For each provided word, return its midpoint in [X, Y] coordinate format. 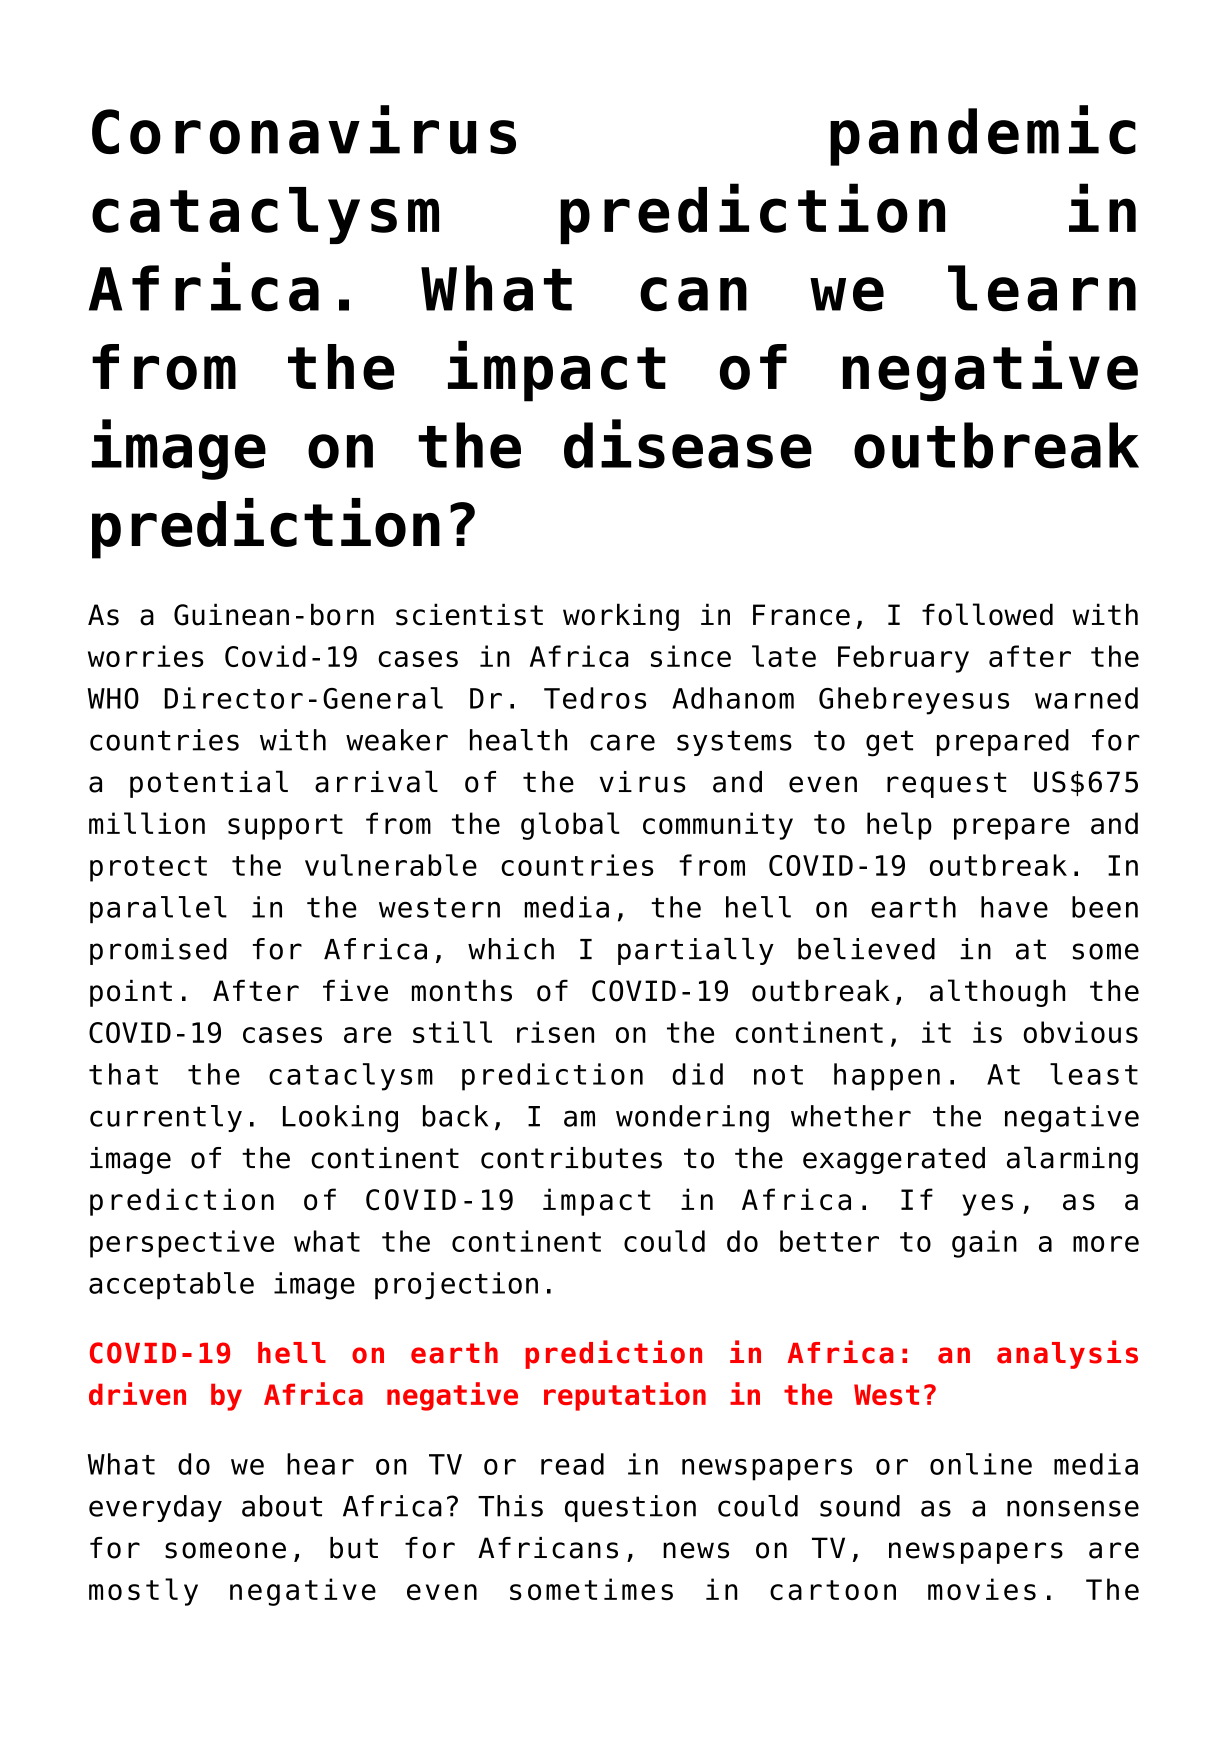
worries [146, 656]
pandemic [983, 135]
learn [1042, 288]
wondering [692, 1119]
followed [987, 614]
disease [688, 444]
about [282, 1506]
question [630, 1508]
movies [982, 1589]
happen [887, 1077]
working [621, 617]
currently [166, 1118]
